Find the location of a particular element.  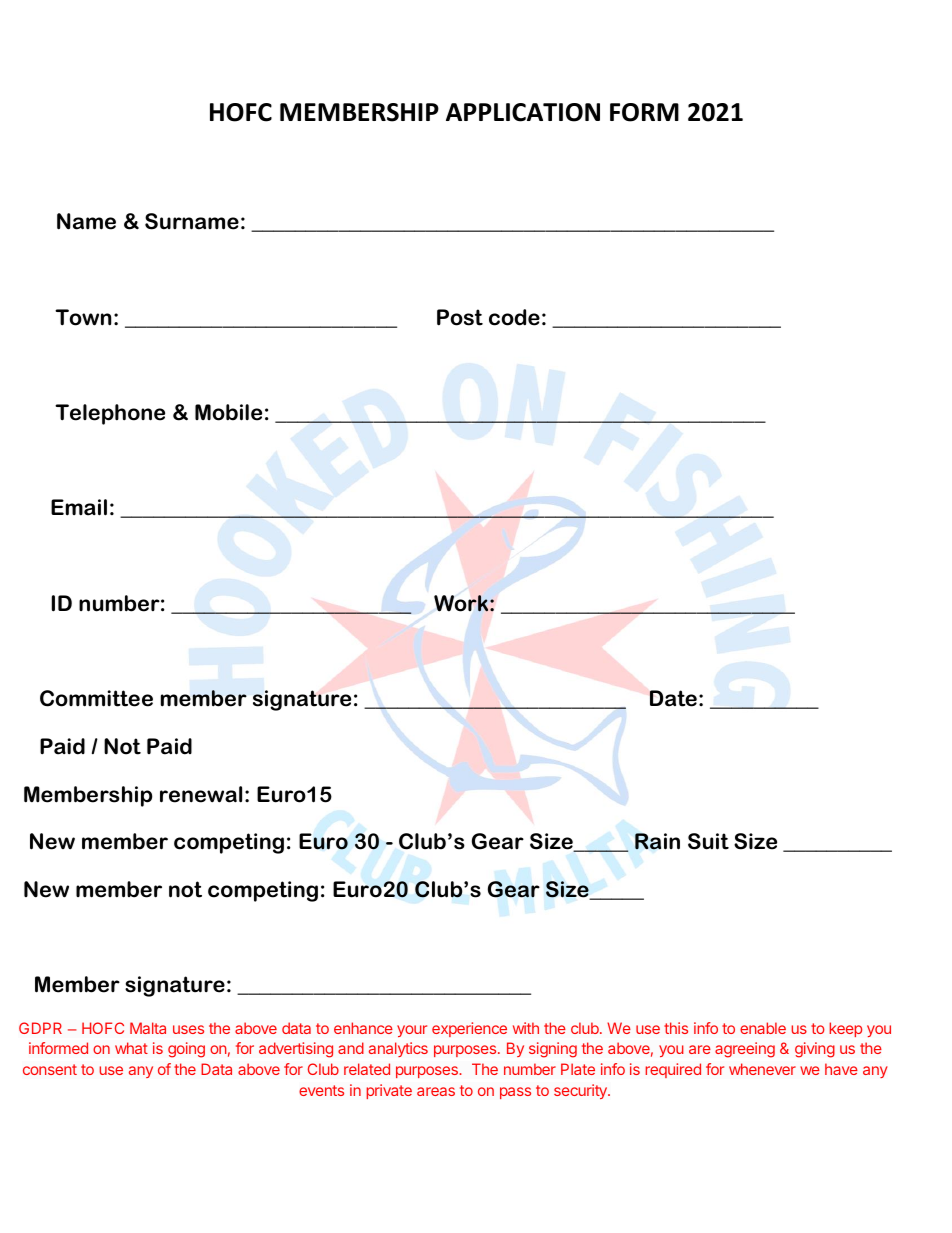

Committee is located at coordinates (96, 698).
